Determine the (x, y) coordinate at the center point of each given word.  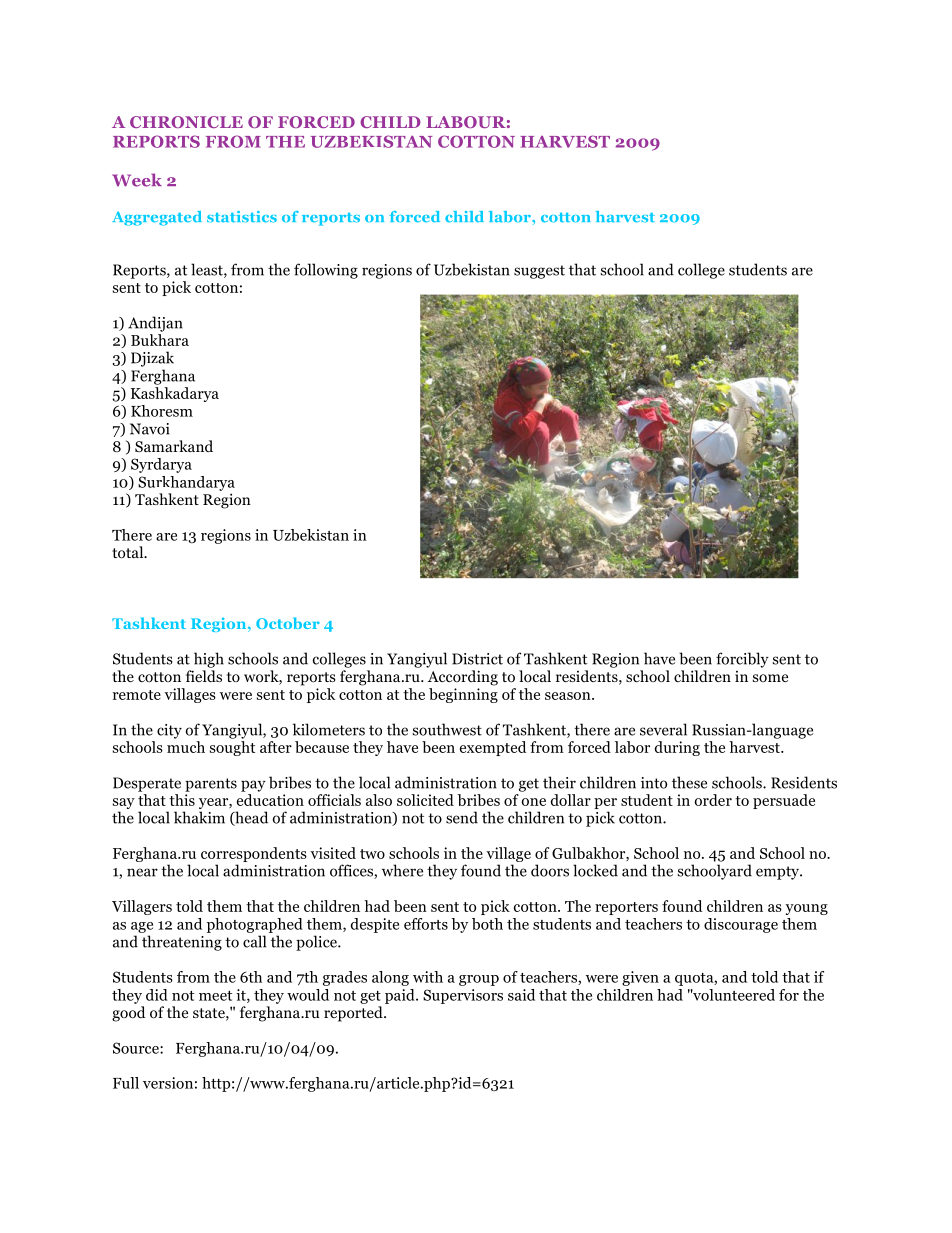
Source (137, 1048)
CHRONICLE (186, 122)
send (462, 817)
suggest (539, 272)
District (477, 659)
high (209, 660)
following (326, 271)
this (182, 800)
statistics (242, 216)
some (770, 678)
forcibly (742, 660)
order (713, 800)
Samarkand (174, 446)
